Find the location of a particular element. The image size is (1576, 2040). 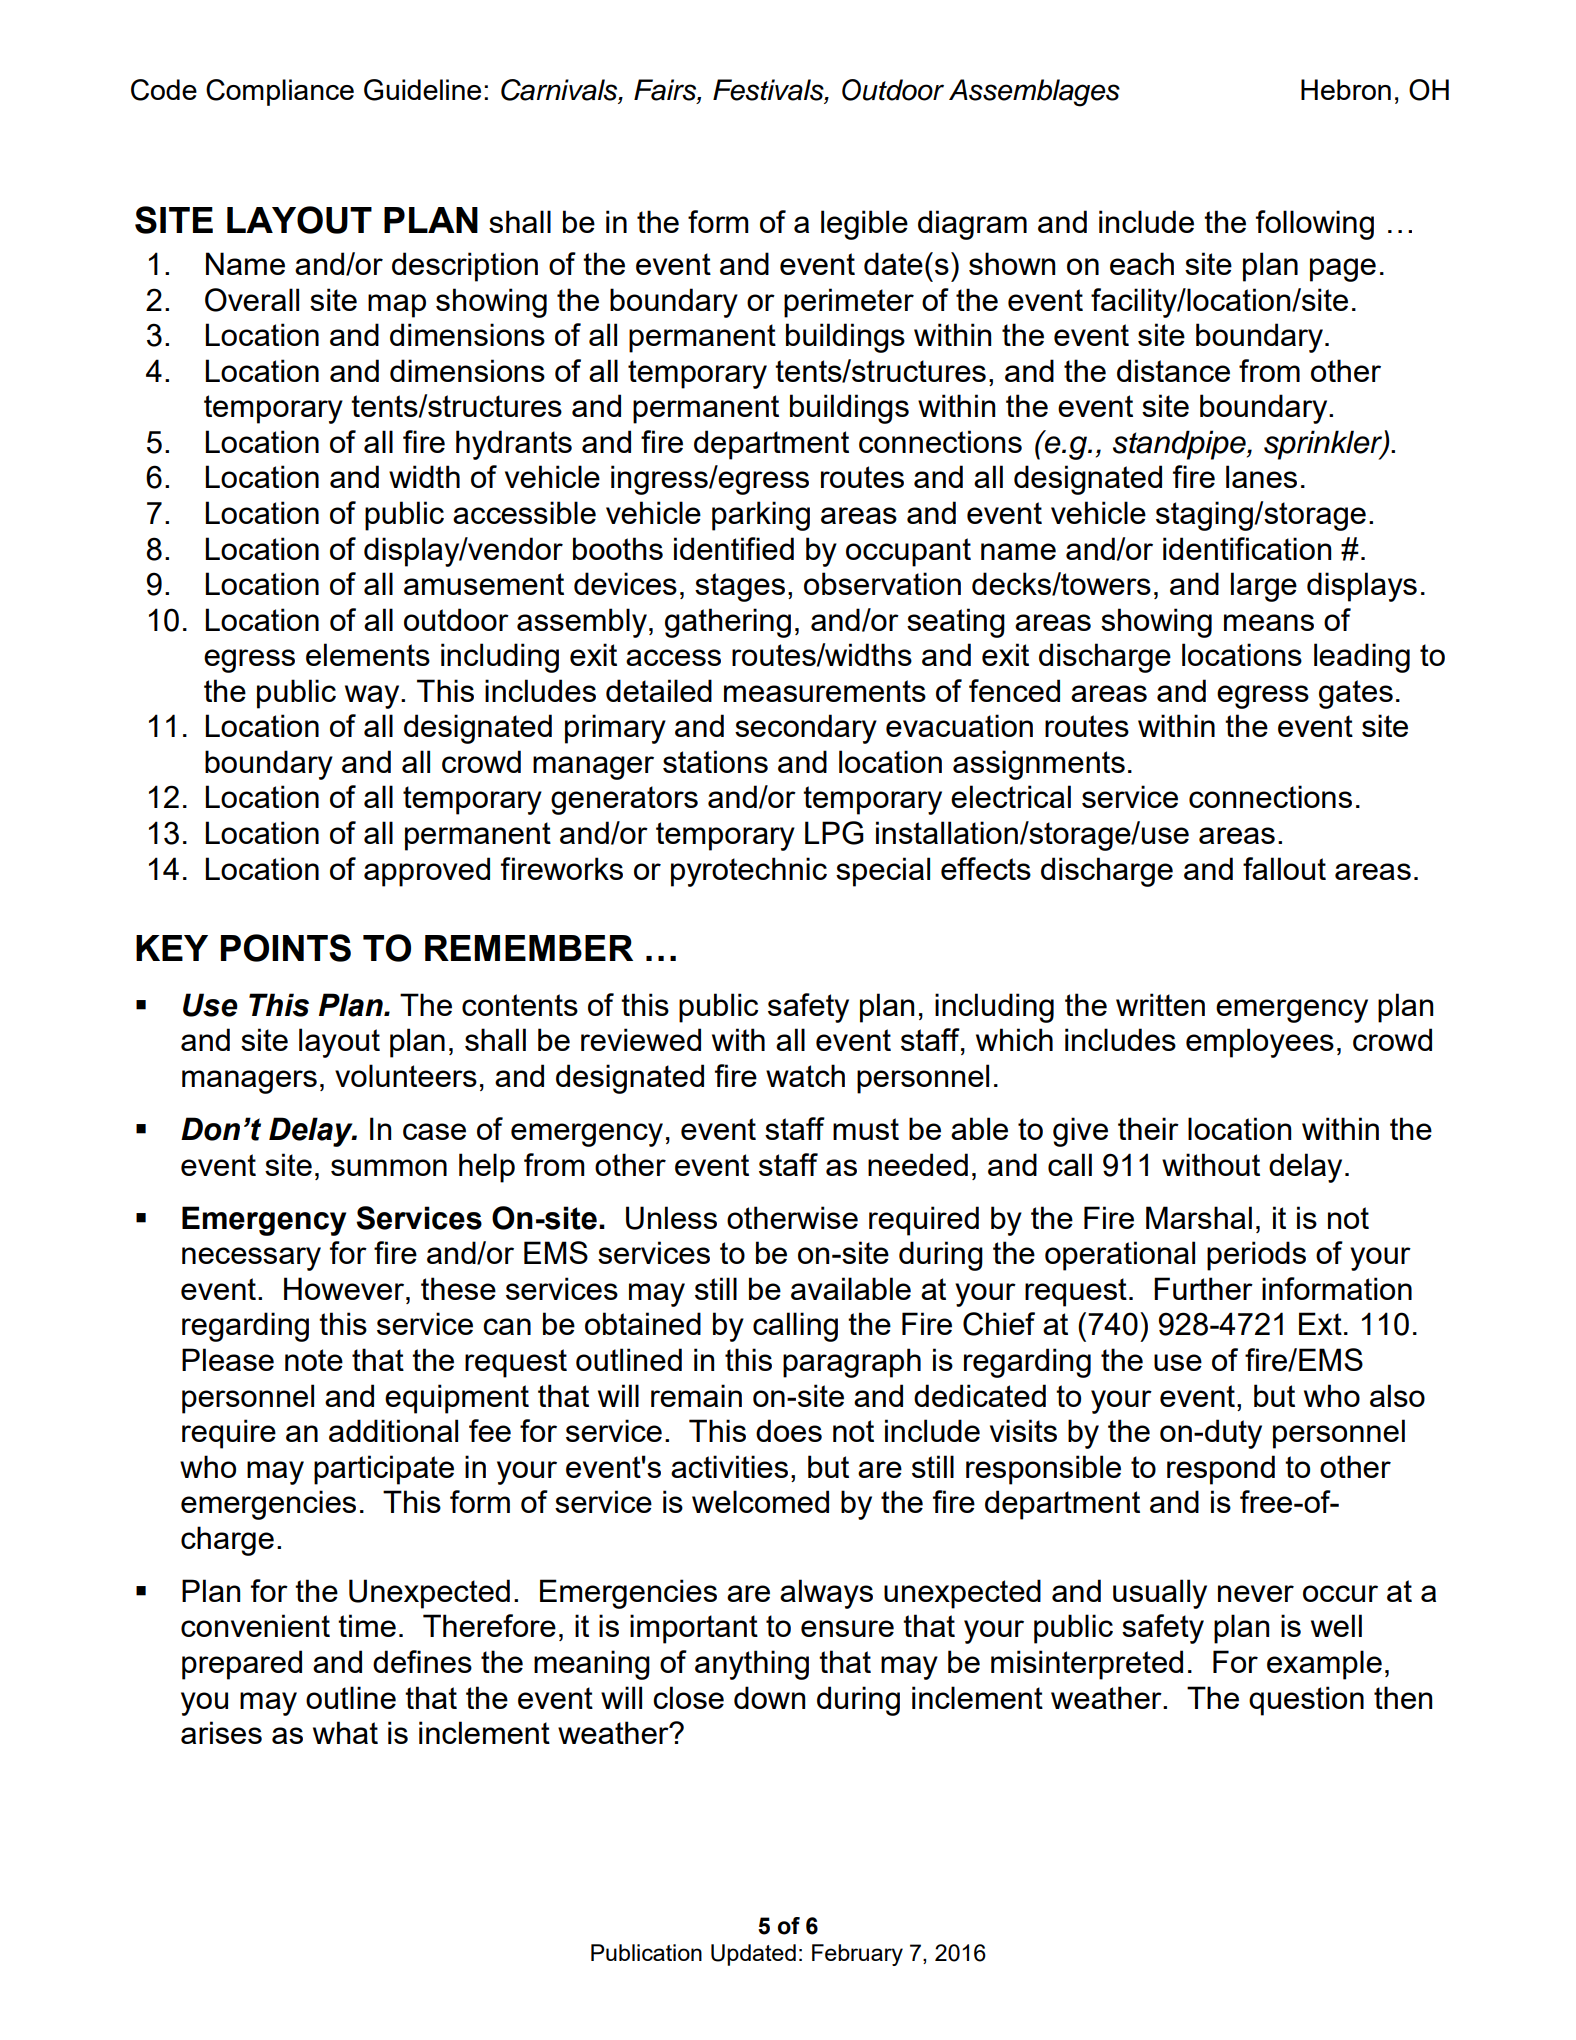

lanes is located at coordinates (1261, 476).
